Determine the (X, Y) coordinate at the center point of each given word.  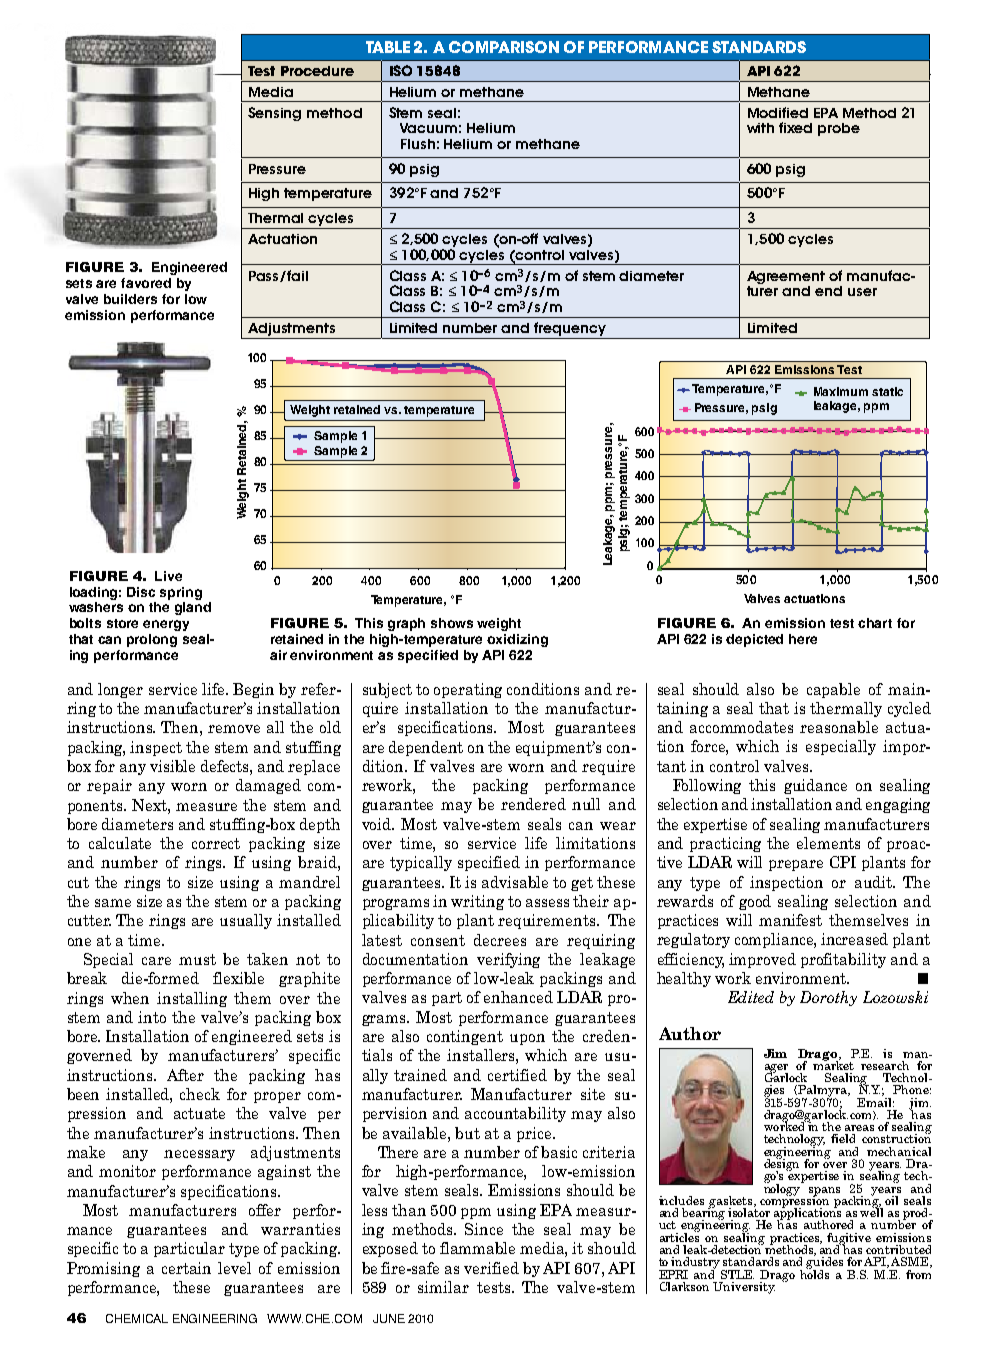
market (833, 1064)
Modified (778, 112)
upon (527, 1039)
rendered (533, 804)
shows (452, 623)
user (862, 292)
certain (186, 1268)
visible (172, 766)
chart (875, 623)
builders (130, 299)
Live (168, 576)
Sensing (274, 114)
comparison (504, 47)
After (185, 1075)
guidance (815, 786)
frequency (570, 329)
